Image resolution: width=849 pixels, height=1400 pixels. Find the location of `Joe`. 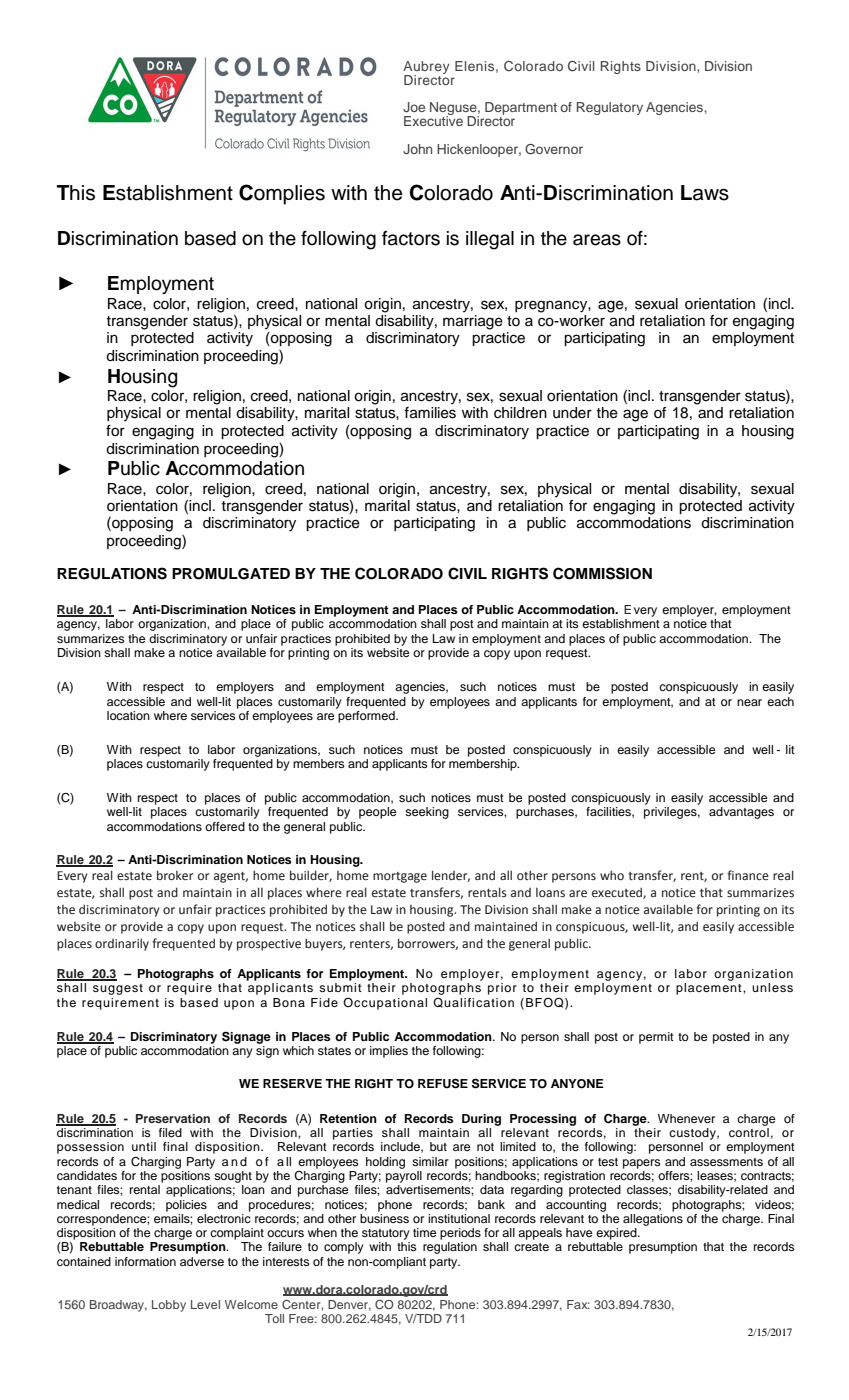

Joe is located at coordinates (414, 107).
